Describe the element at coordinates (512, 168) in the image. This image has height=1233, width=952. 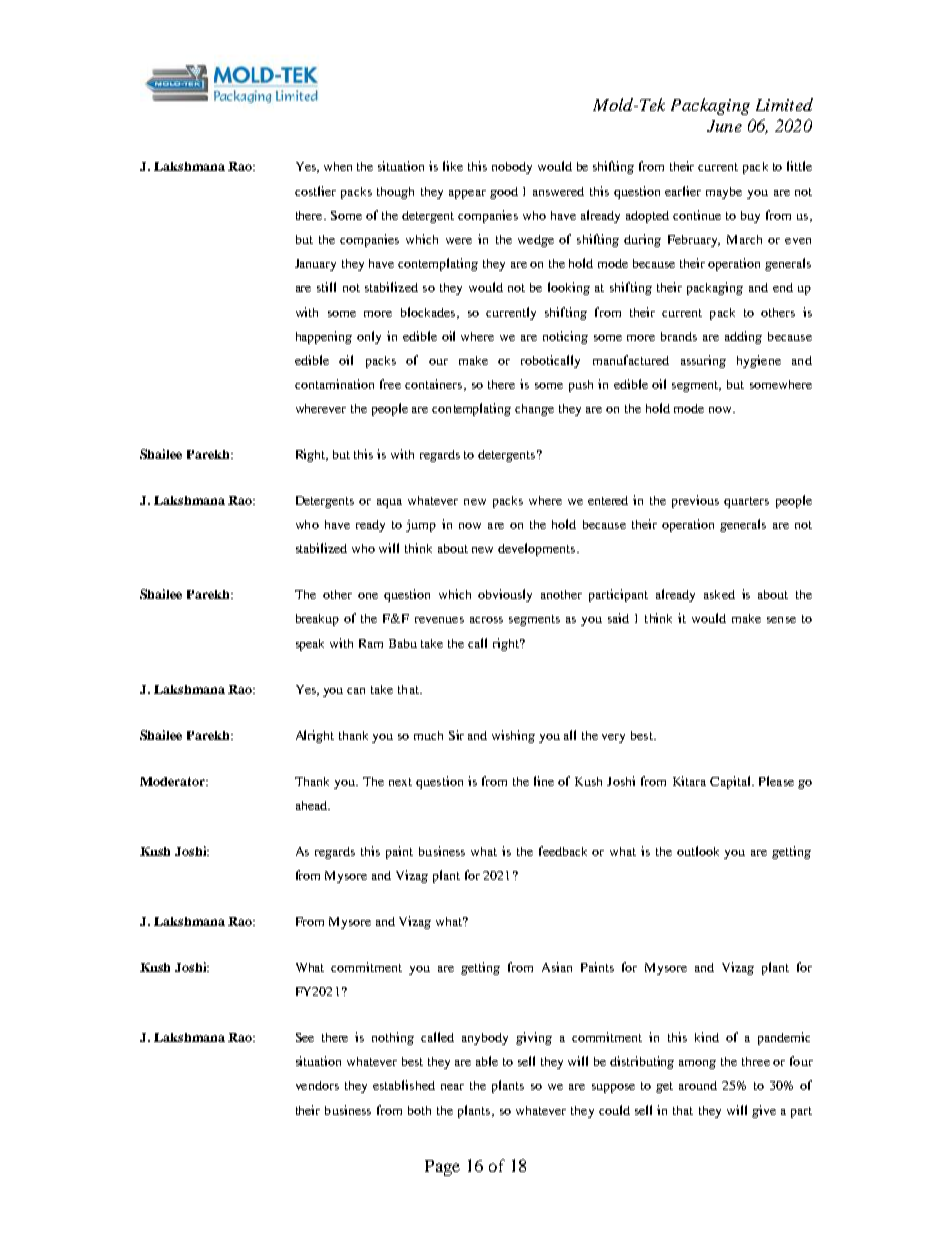
I see `nobody` at that location.
